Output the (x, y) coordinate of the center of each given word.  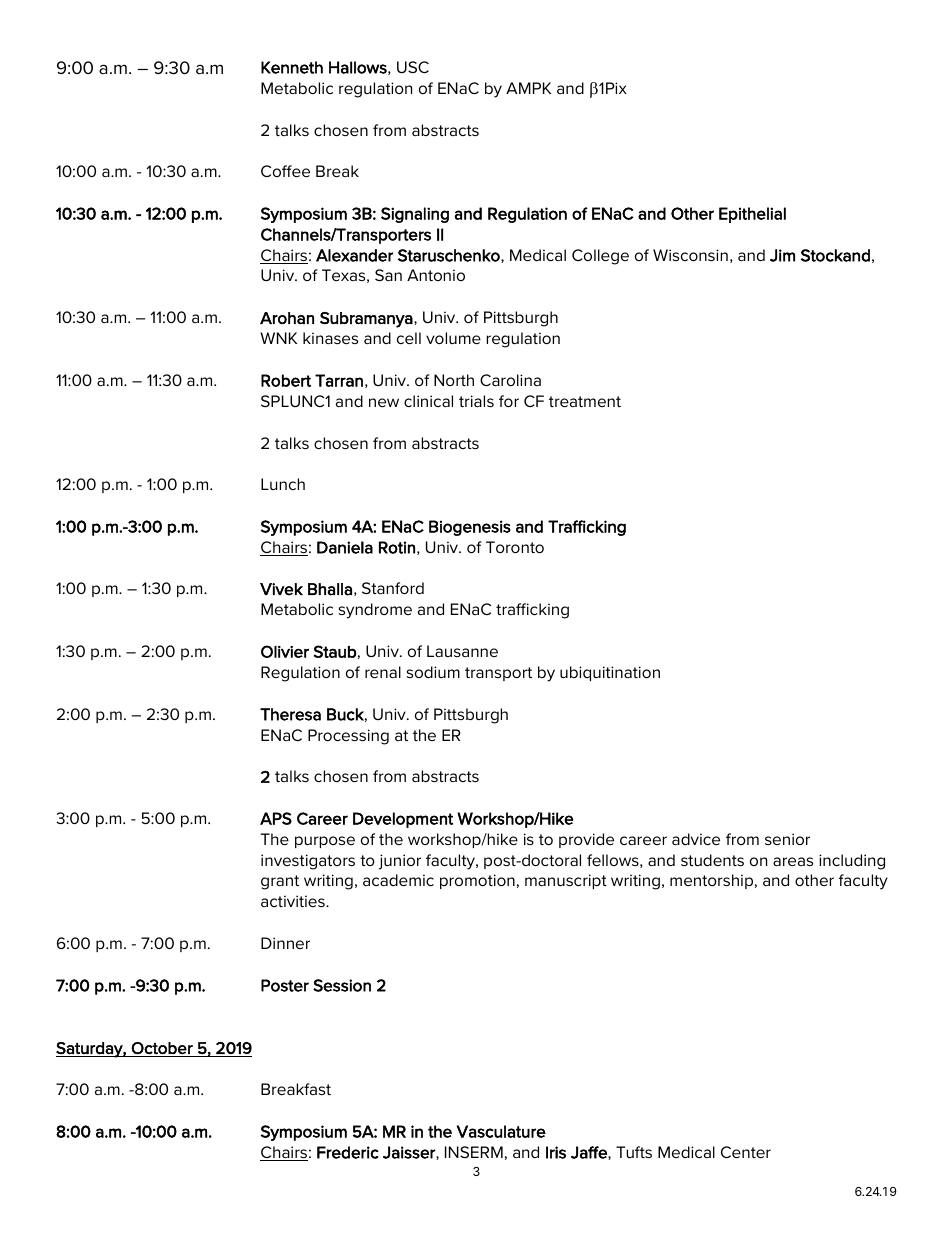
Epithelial (752, 215)
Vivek (281, 589)
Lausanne (462, 651)
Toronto (515, 547)
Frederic (348, 1152)
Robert (286, 380)
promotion (477, 881)
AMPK (528, 88)
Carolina (510, 380)
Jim (782, 255)
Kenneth (292, 67)
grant (280, 882)
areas (793, 861)
